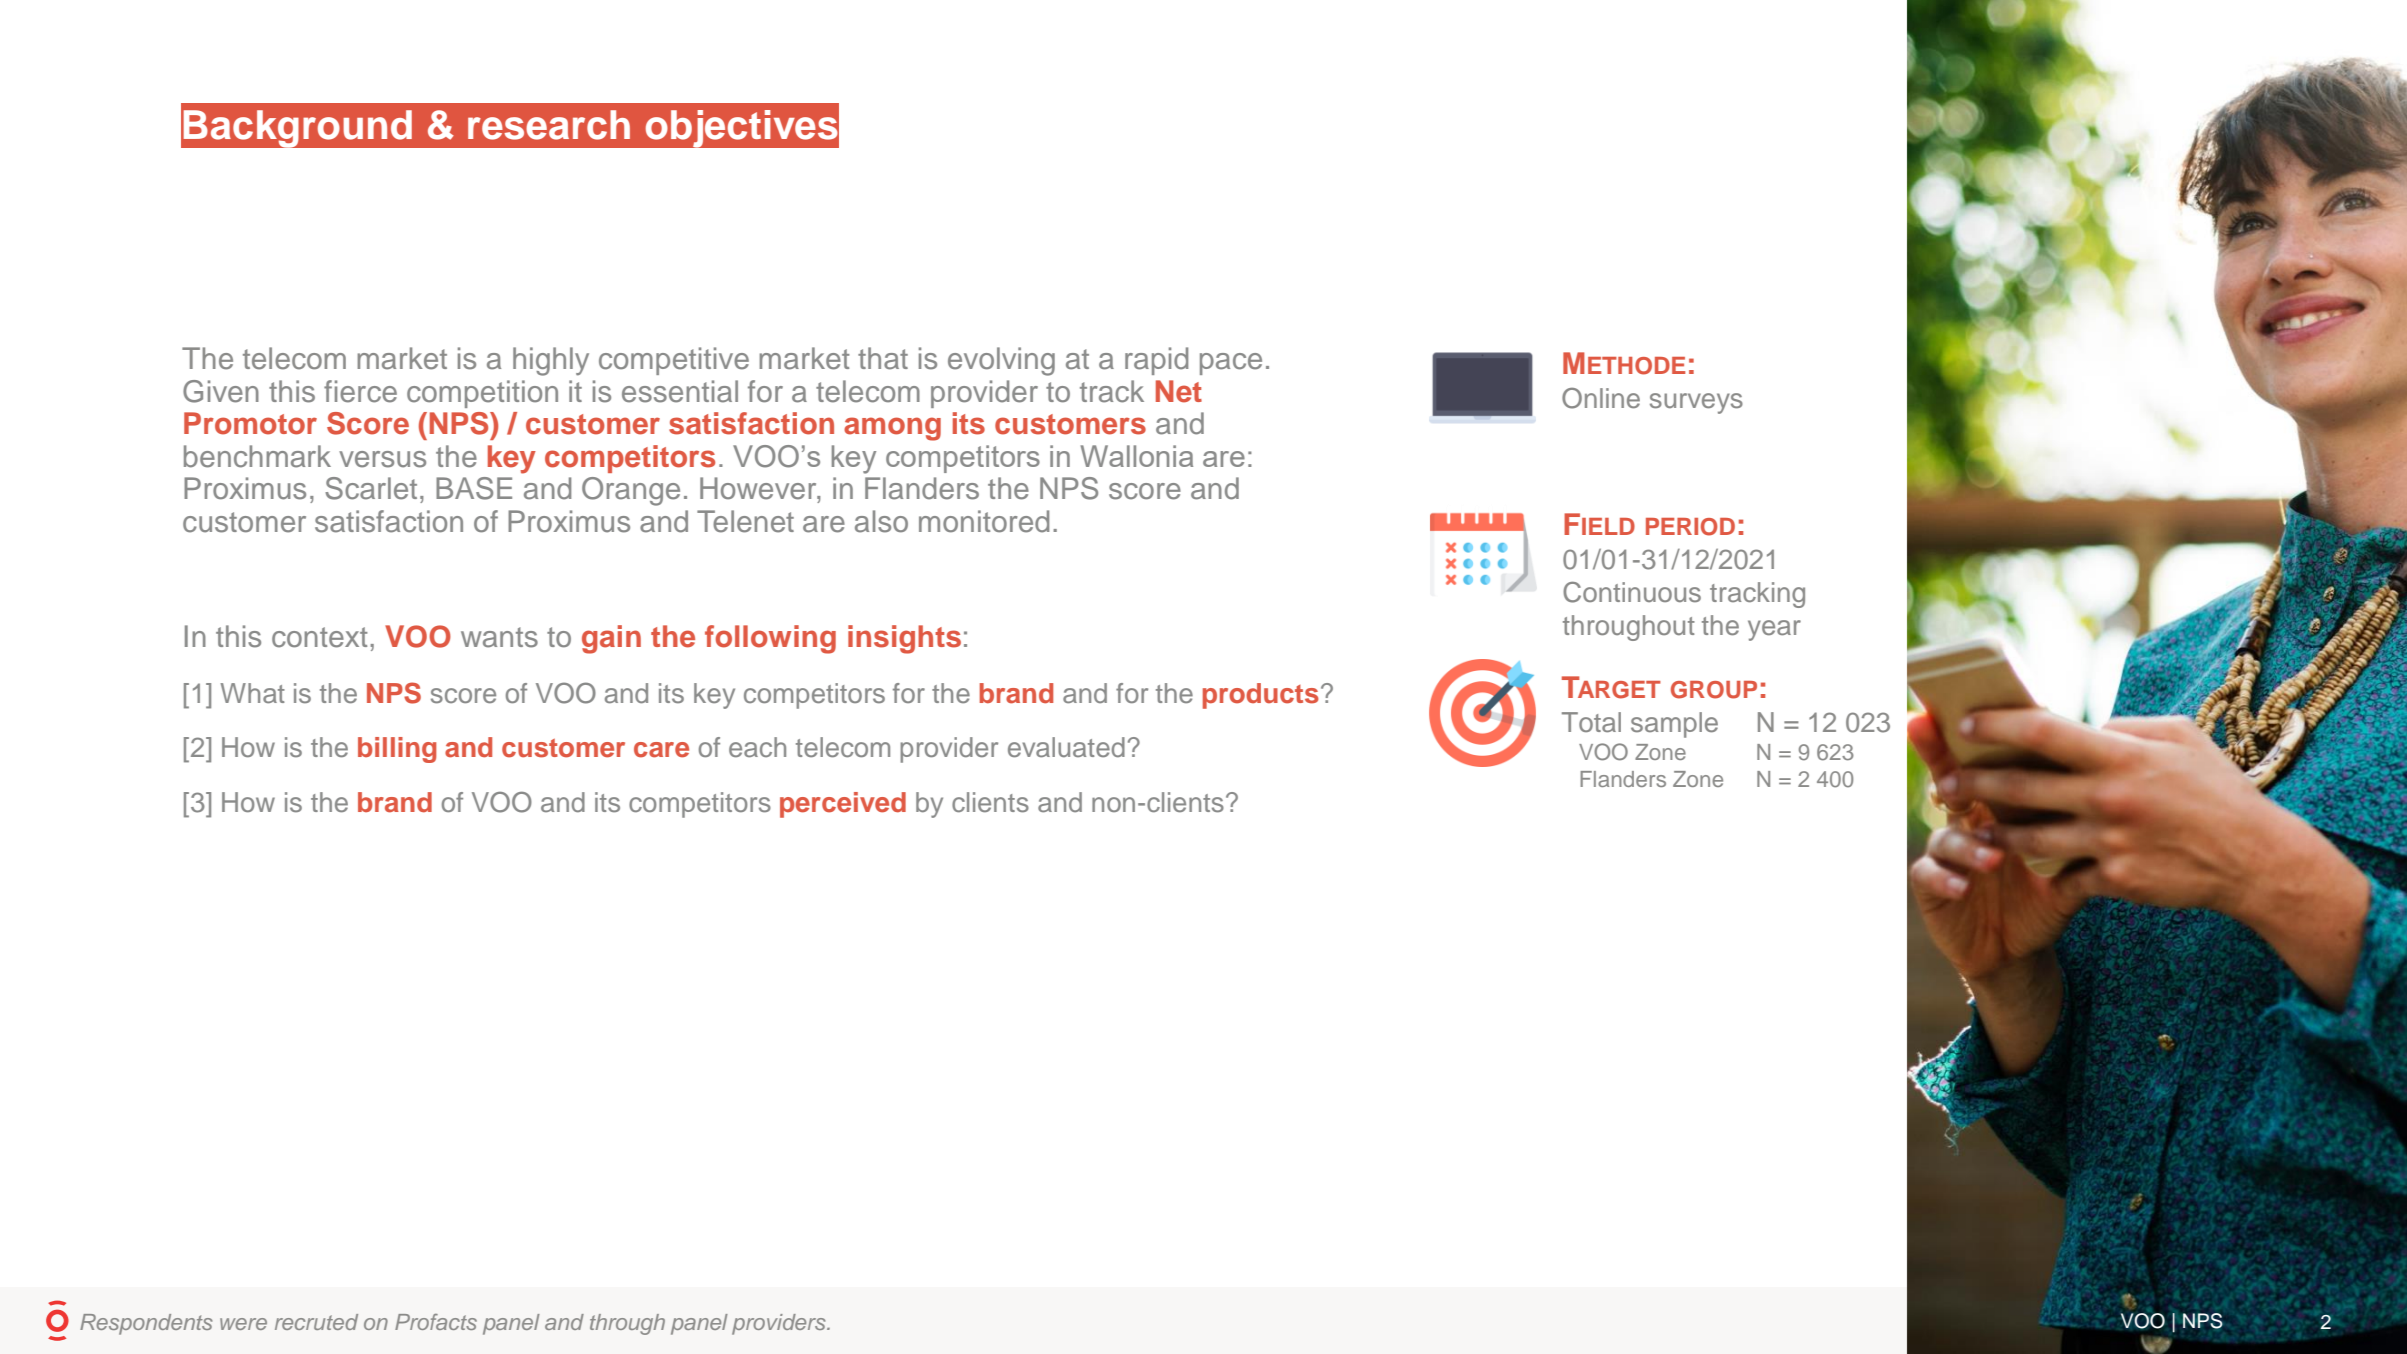  Describe the element at coordinates (883, 358) in the screenshot. I see `that` at that location.
